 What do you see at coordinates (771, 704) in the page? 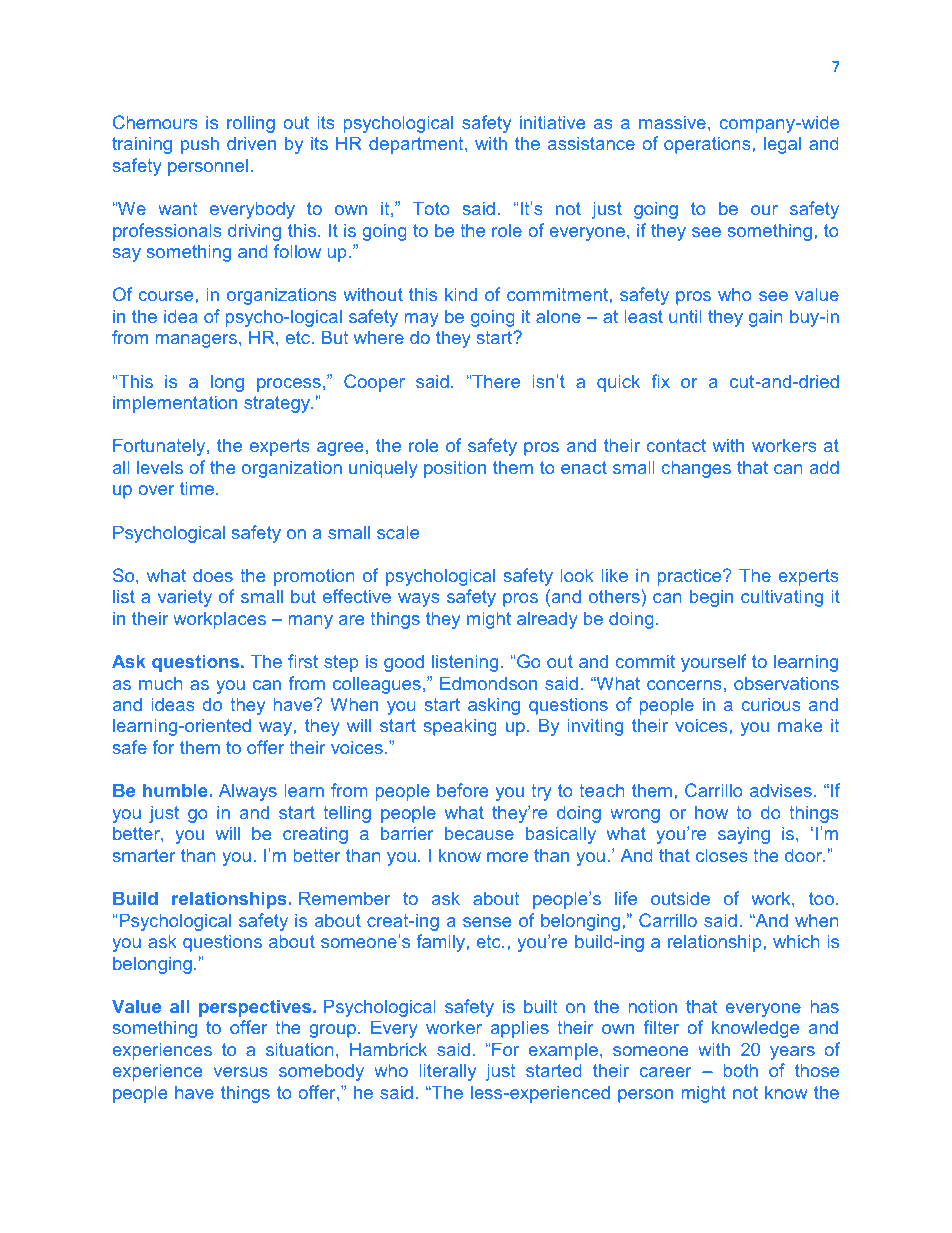
I see `curious` at bounding box center [771, 704].
